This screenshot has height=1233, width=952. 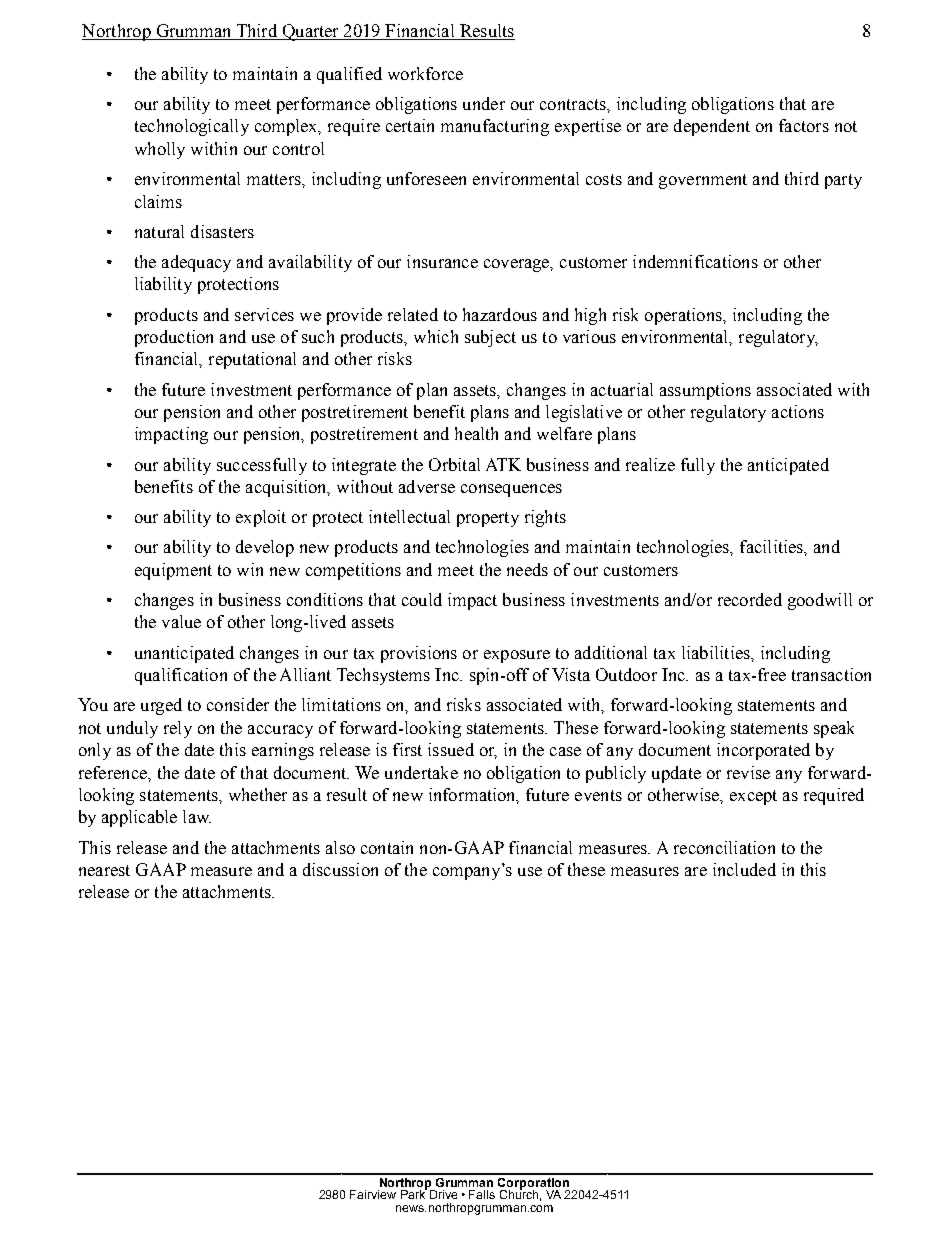 I want to click on workforce, so click(x=425, y=73).
